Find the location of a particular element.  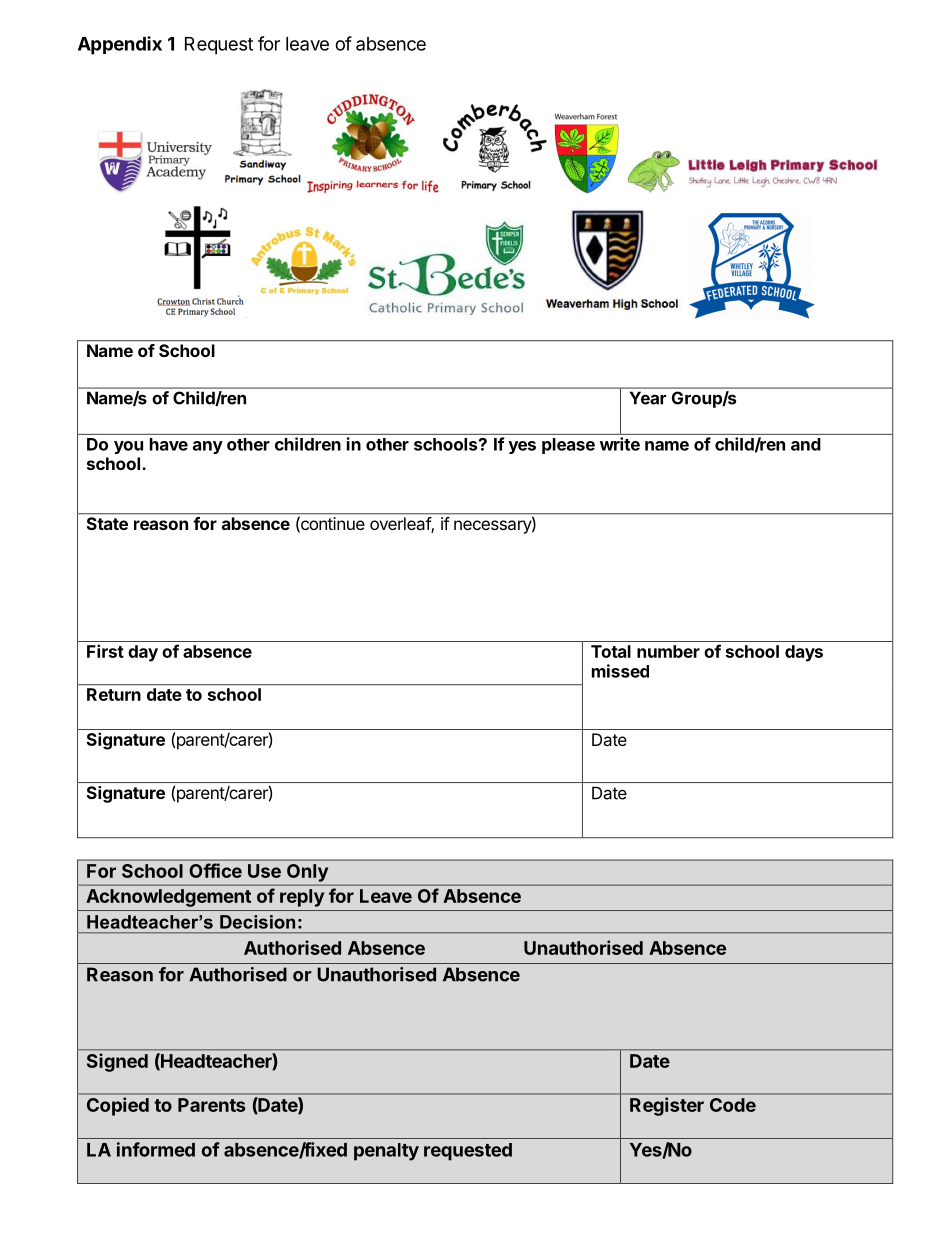

First is located at coordinates (105, 651).
